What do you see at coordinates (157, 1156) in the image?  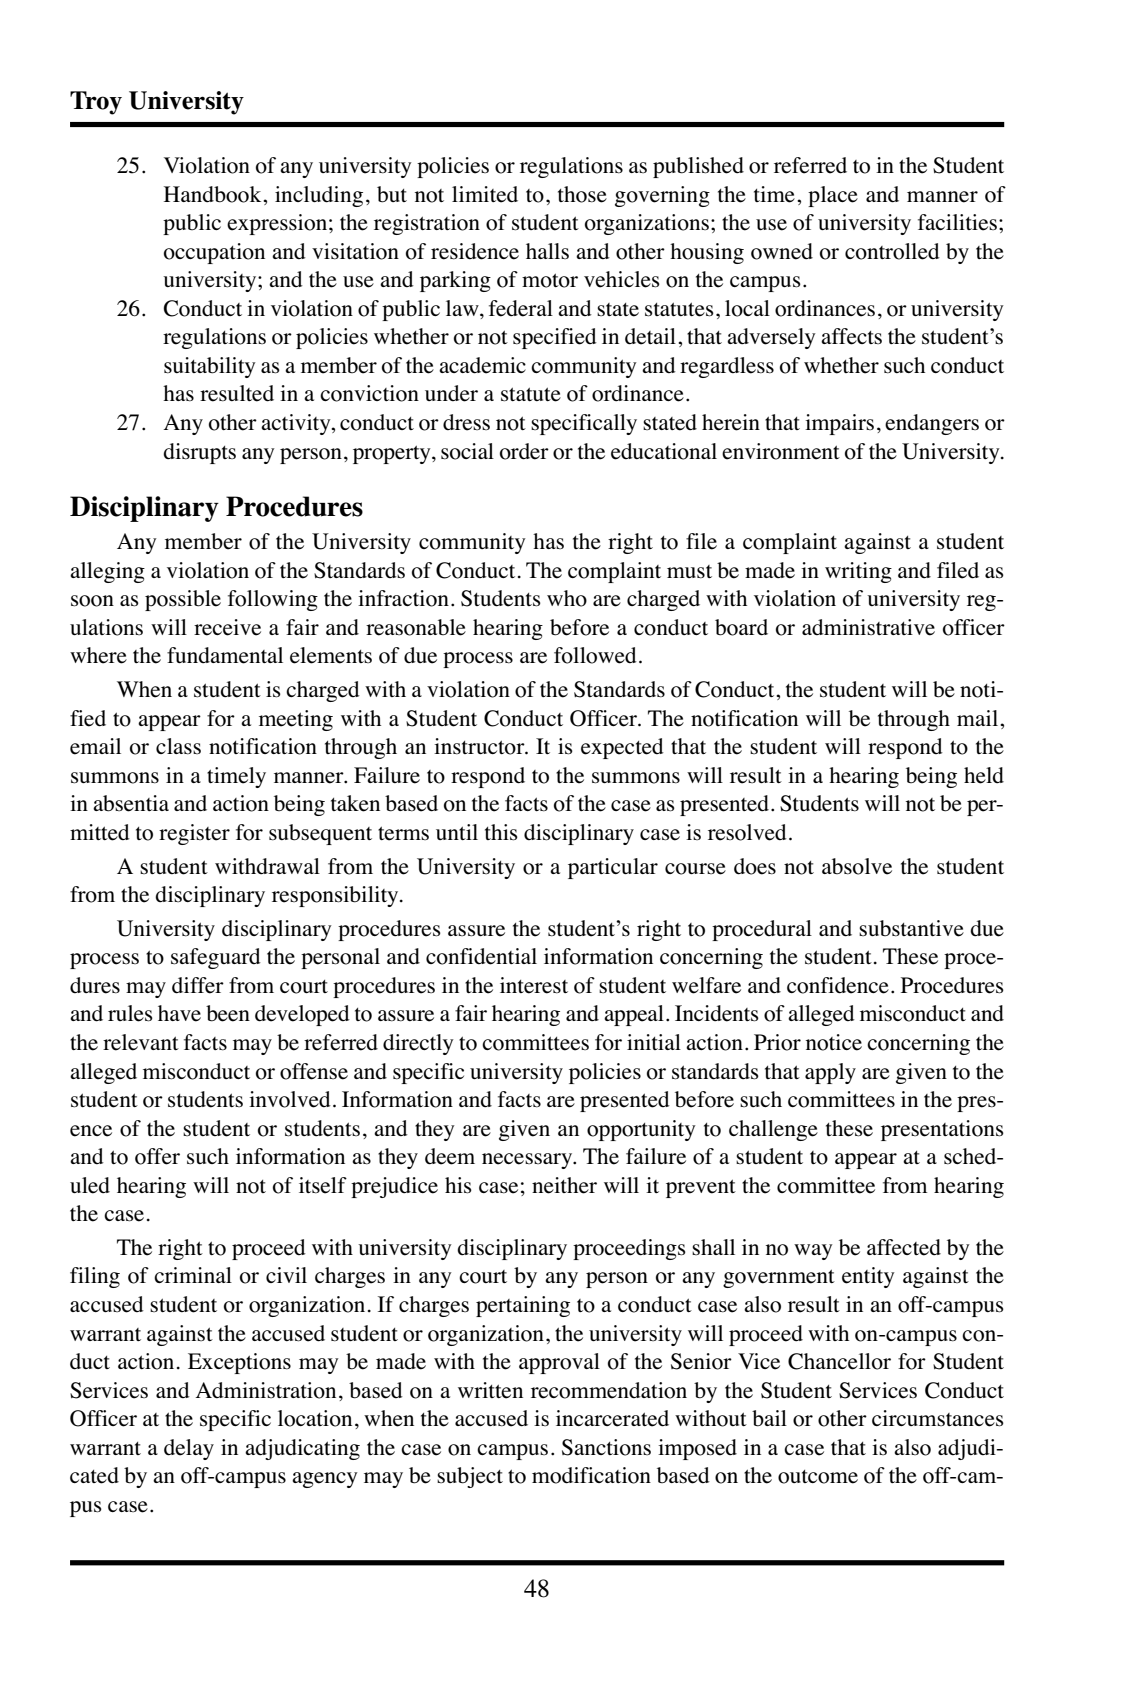 I see `offer` at bounding box center [157, 1156].
